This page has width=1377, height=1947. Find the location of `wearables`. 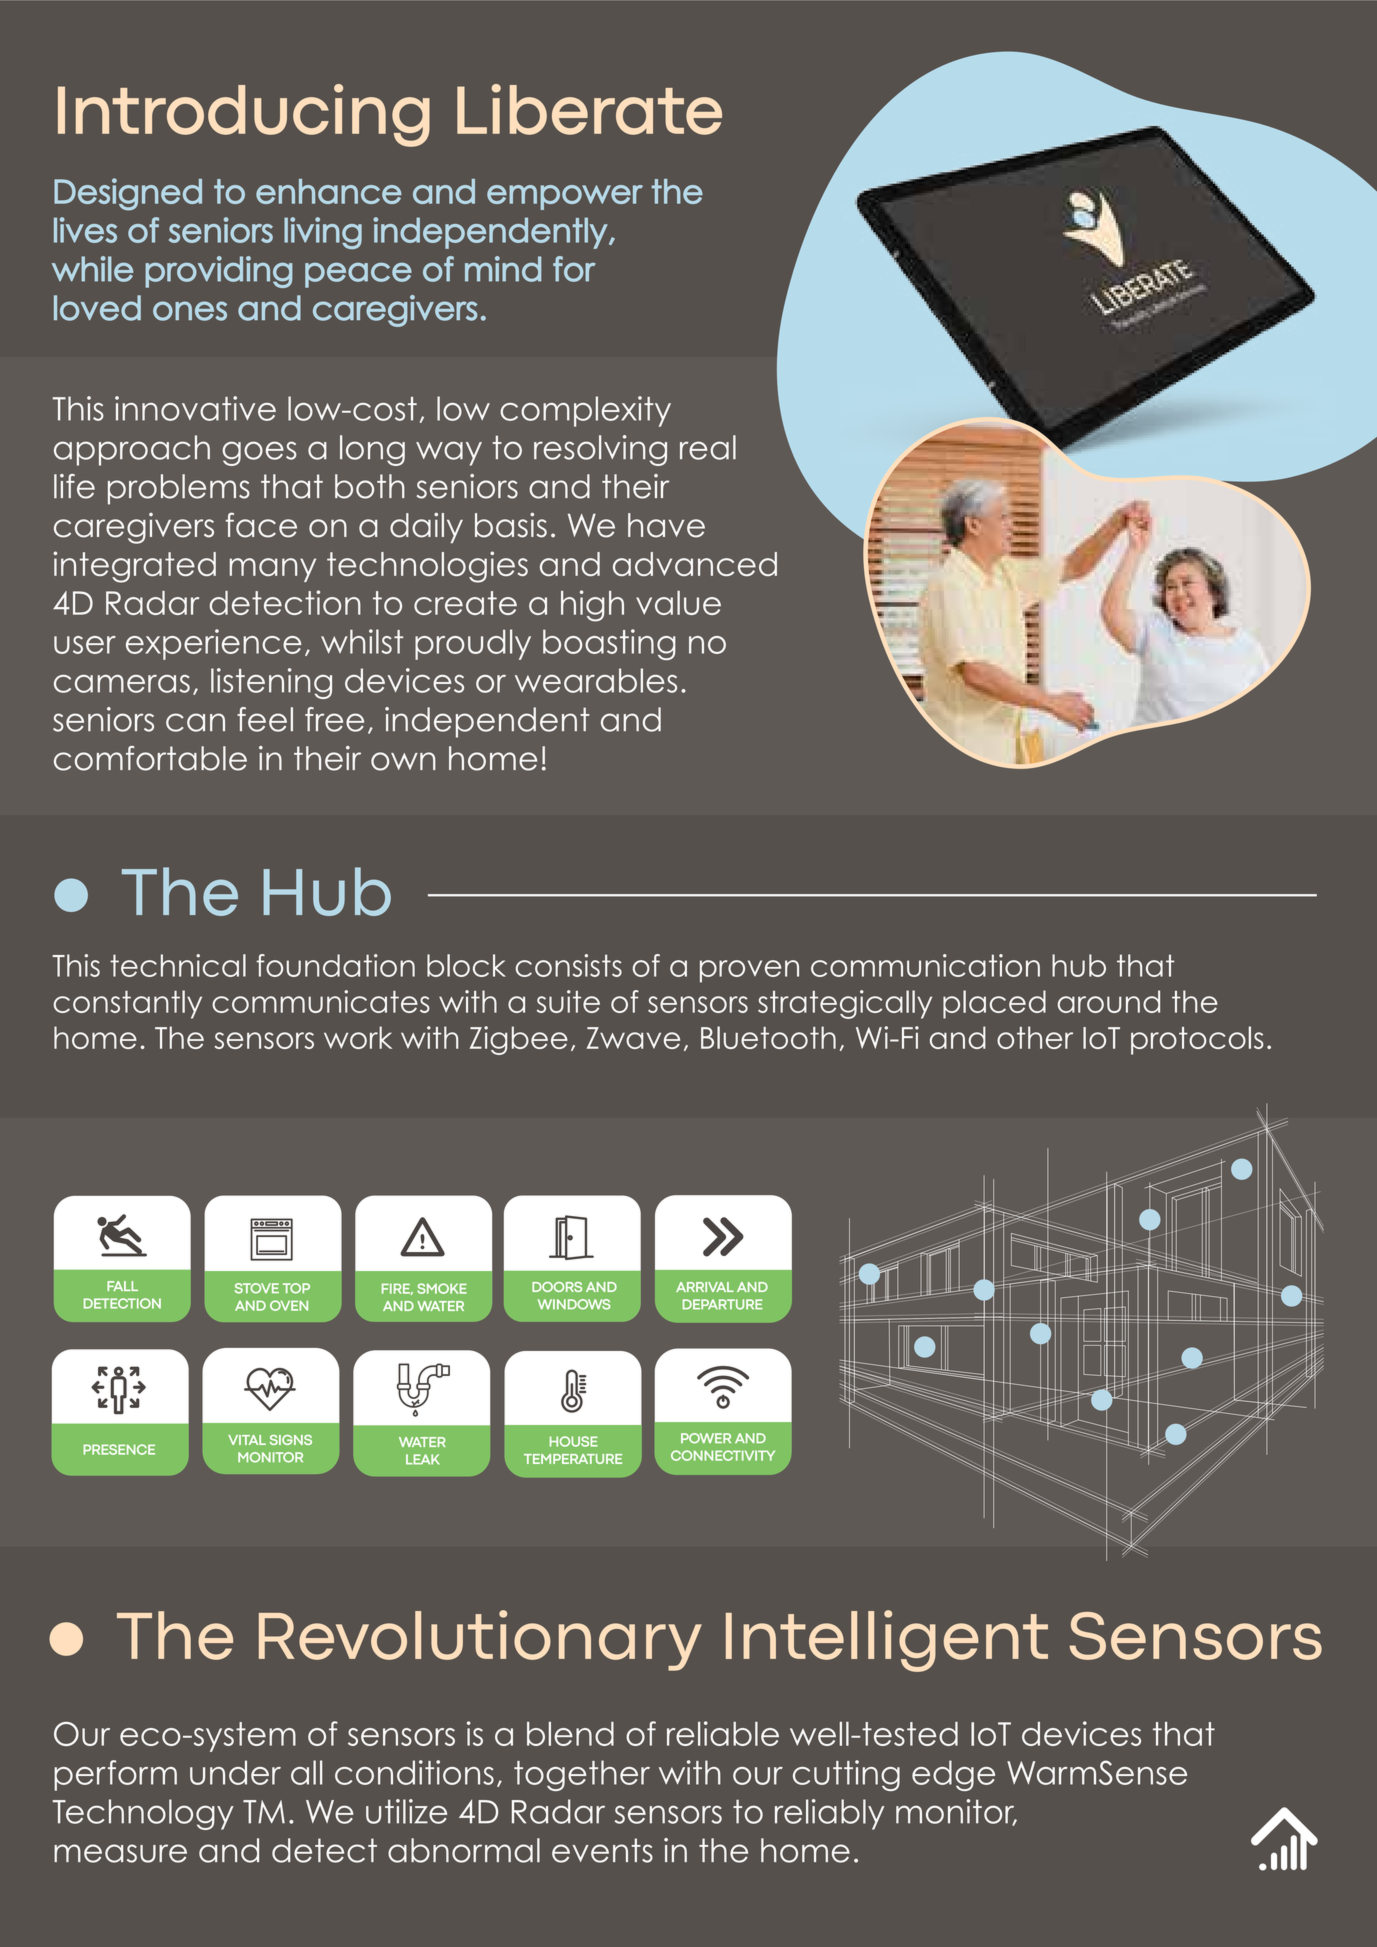

wearables is located at coordinates (596, 680).
